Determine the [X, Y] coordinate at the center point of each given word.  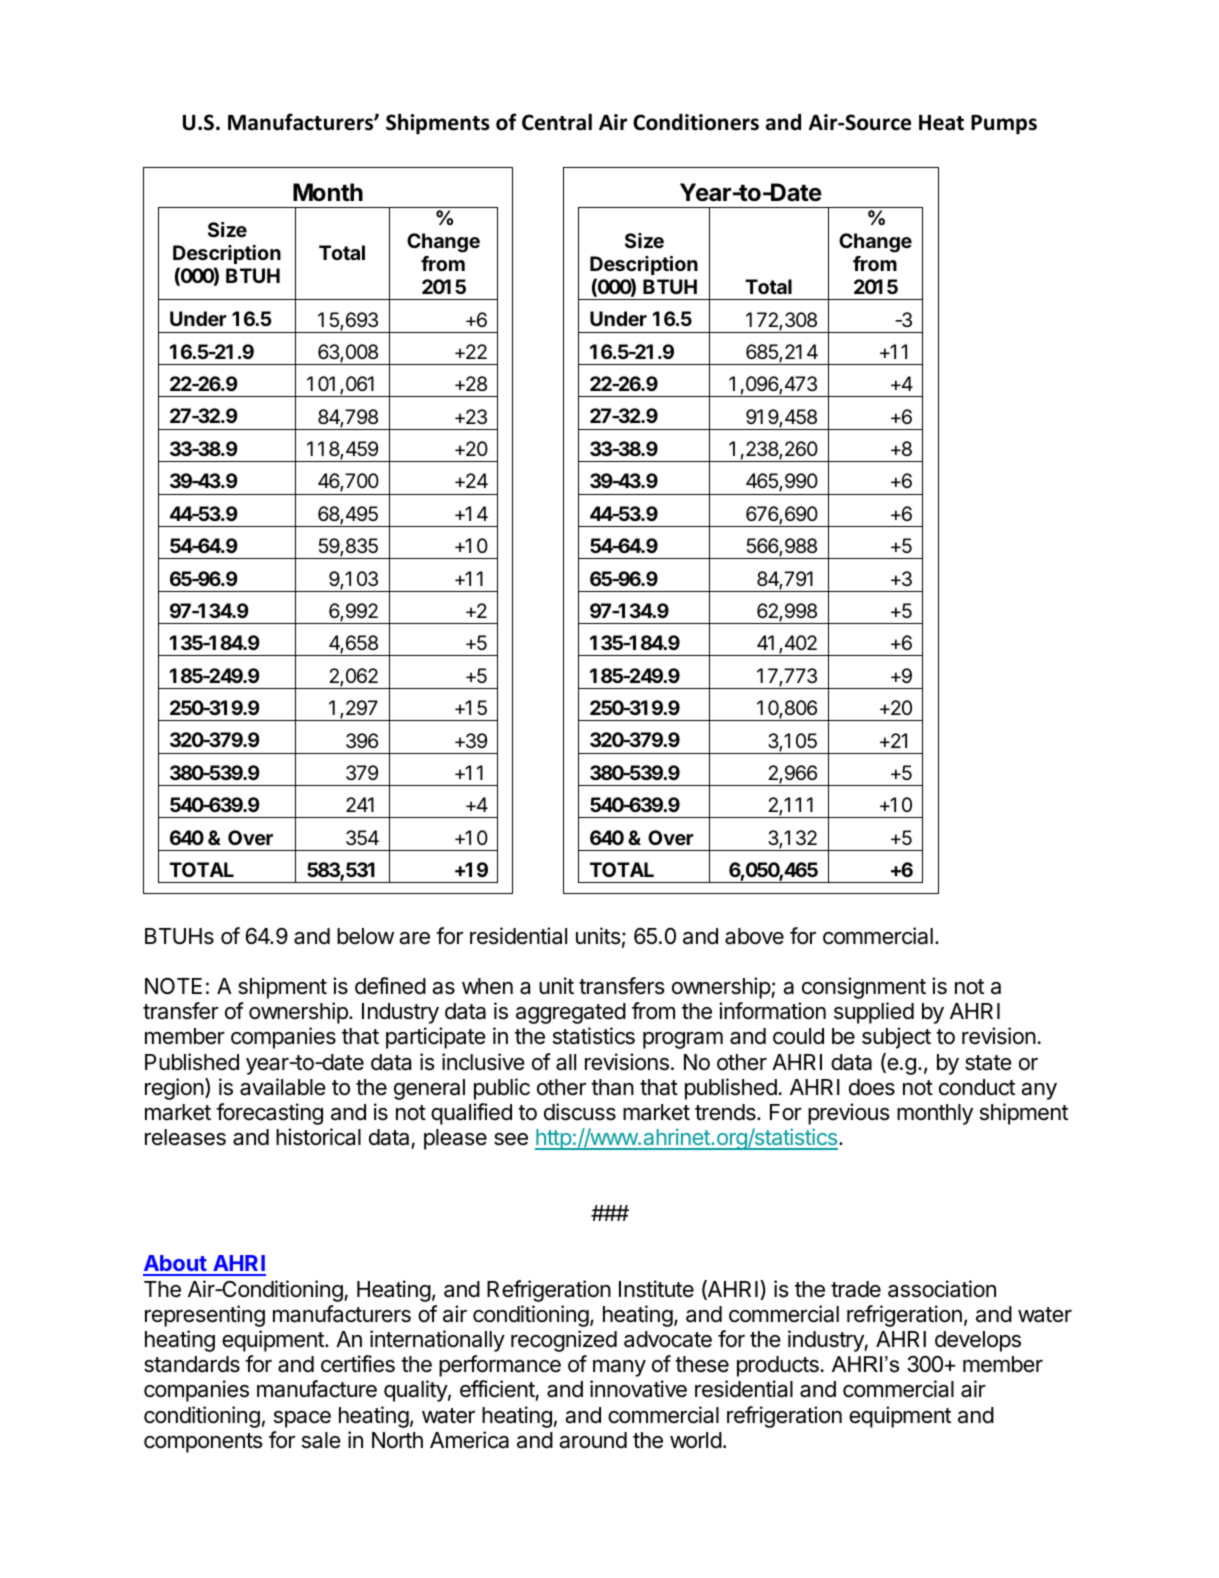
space [302, 1419]
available [283, 1087]
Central [557, 122]
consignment [864, 988]
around [593, 1440]
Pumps [1004, 125]
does [872, 1087]
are [414, 938]
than [612, 1087]
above [754, 936]
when [487, 986]
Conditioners [696, 122]
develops [978, 1341]
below [365, 936]
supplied [874, 1013]
